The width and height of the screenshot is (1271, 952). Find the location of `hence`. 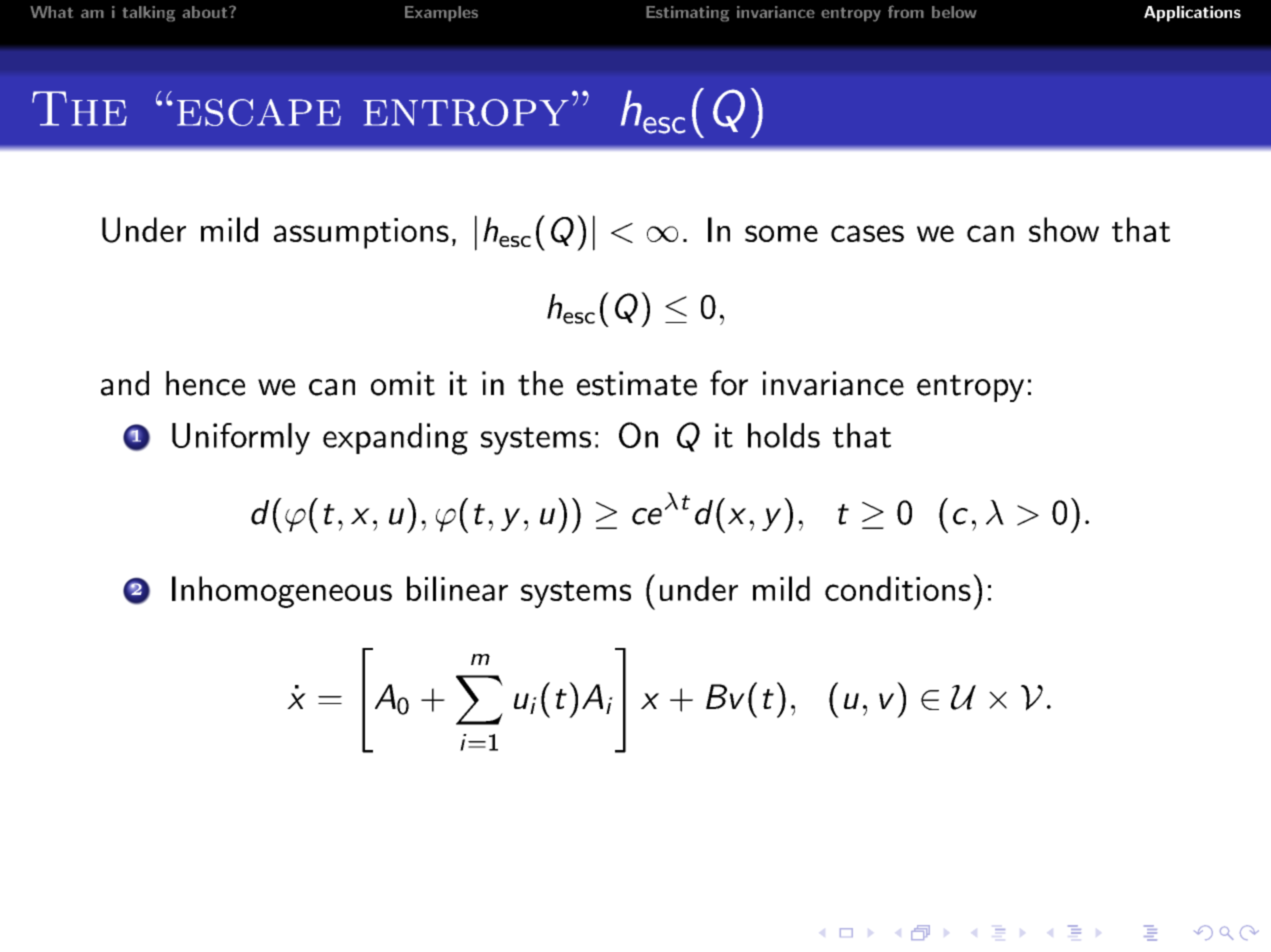

hence is located at coordinates (205, 383).
